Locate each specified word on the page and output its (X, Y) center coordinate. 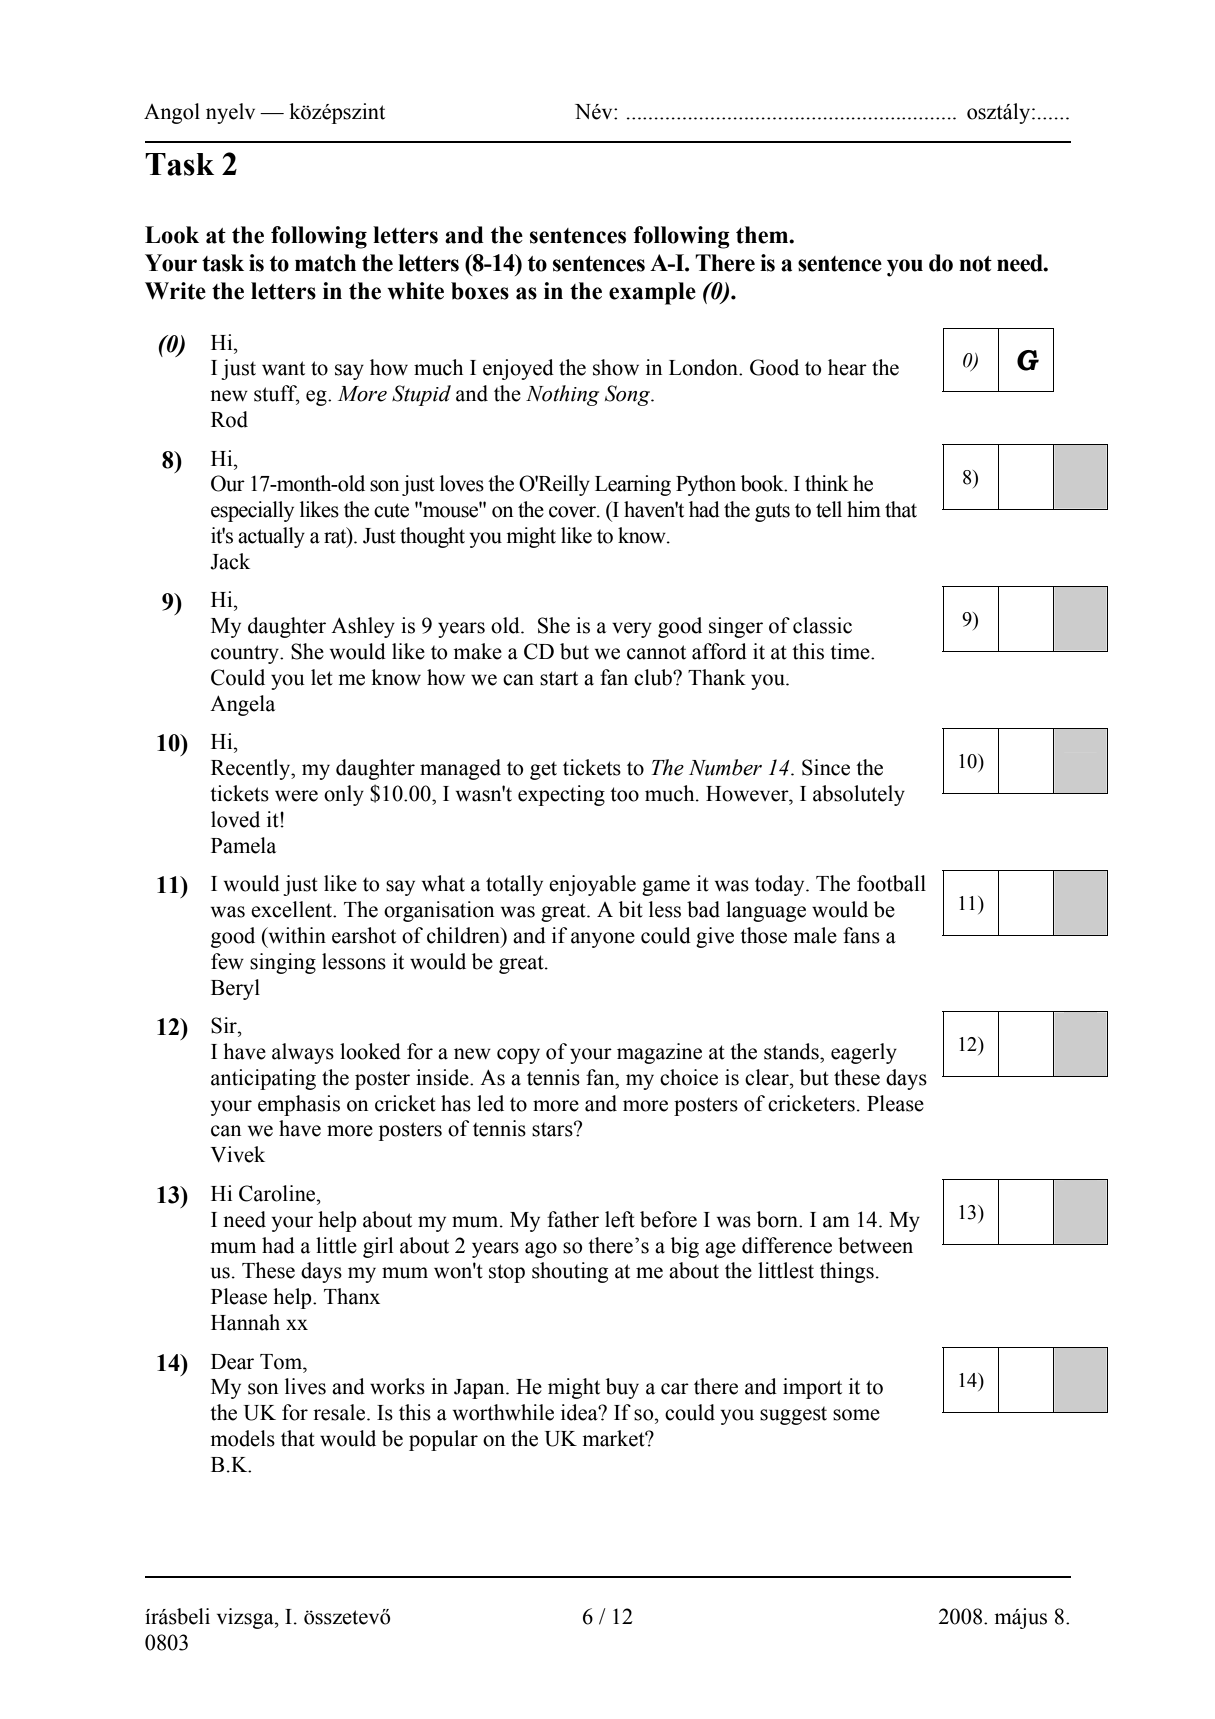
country (246, 654)
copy (518, 1056)
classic (822, 625)
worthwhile (503, 1412)
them (763, 235)
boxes (480, 291)
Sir (225, 1025)
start (559, 678)
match (325, 263)
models (242, 1438)
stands (792, 1051)
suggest (793, 1416)
